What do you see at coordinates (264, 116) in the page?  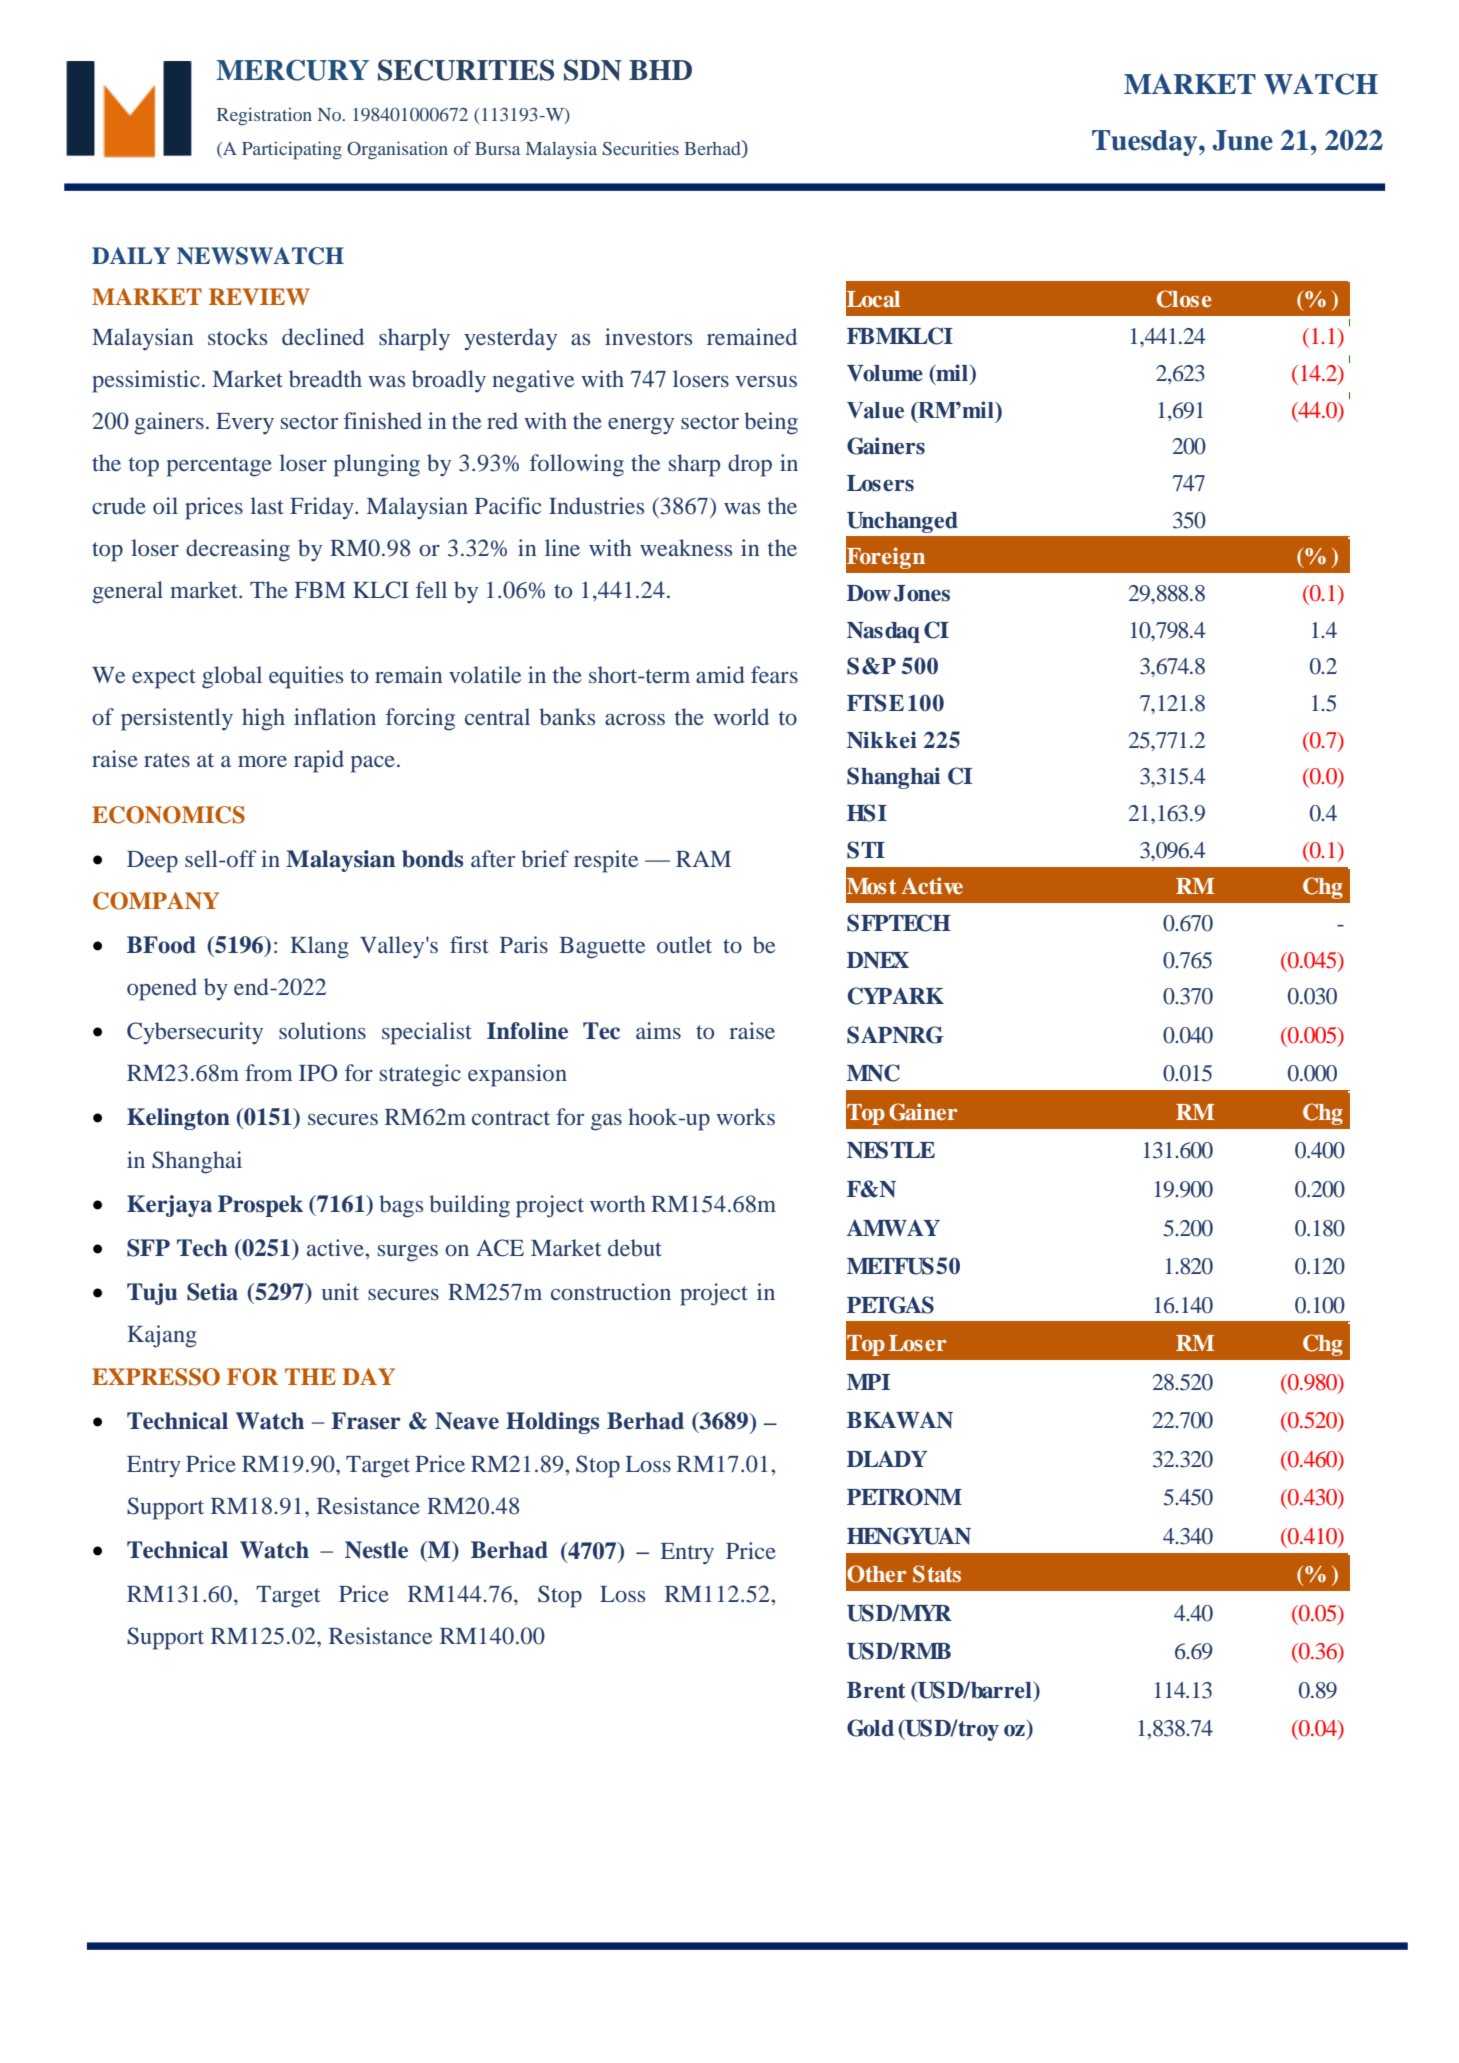 I see `Registration` at bounding box center [264, 116].
